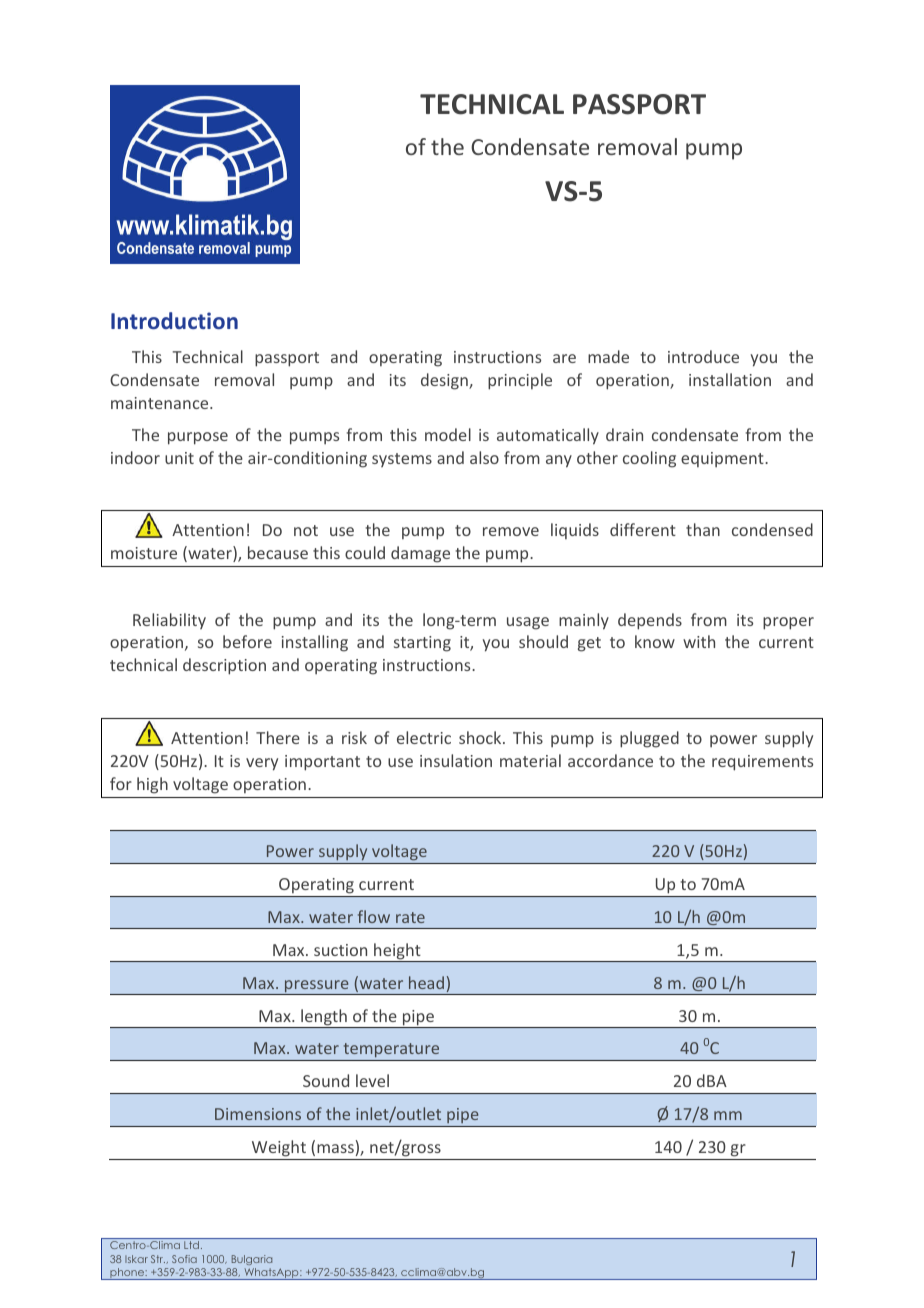 The width and height of the screenshot is (924, 1308). I want to click on Introduction, so click(174, 320).
